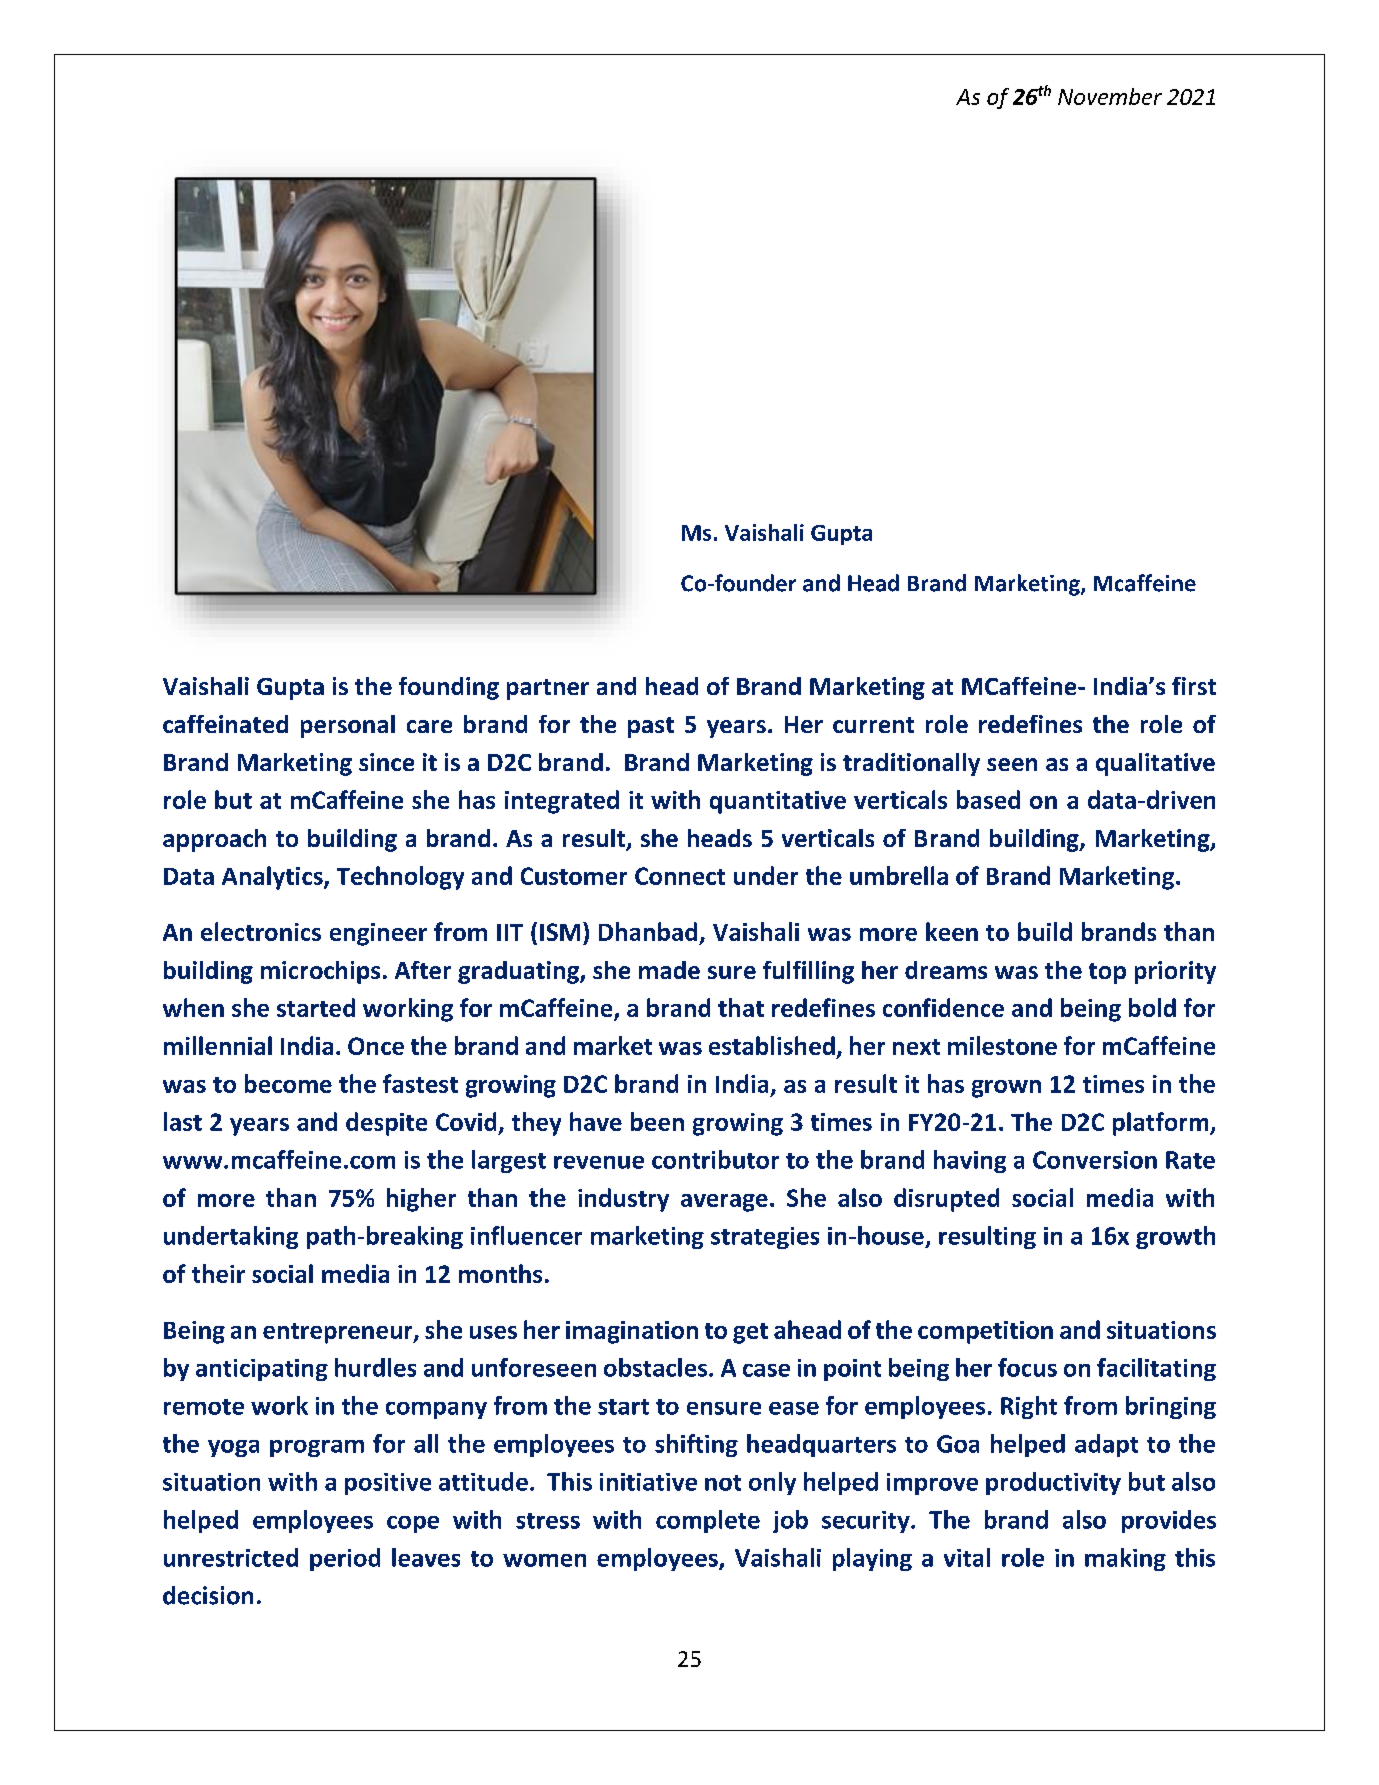 This screenshot has width=1379, height=1785. What do you see at coordinates (657, 1121) in the screenshot?
I see `been` at bounding box center [657, 1121].
